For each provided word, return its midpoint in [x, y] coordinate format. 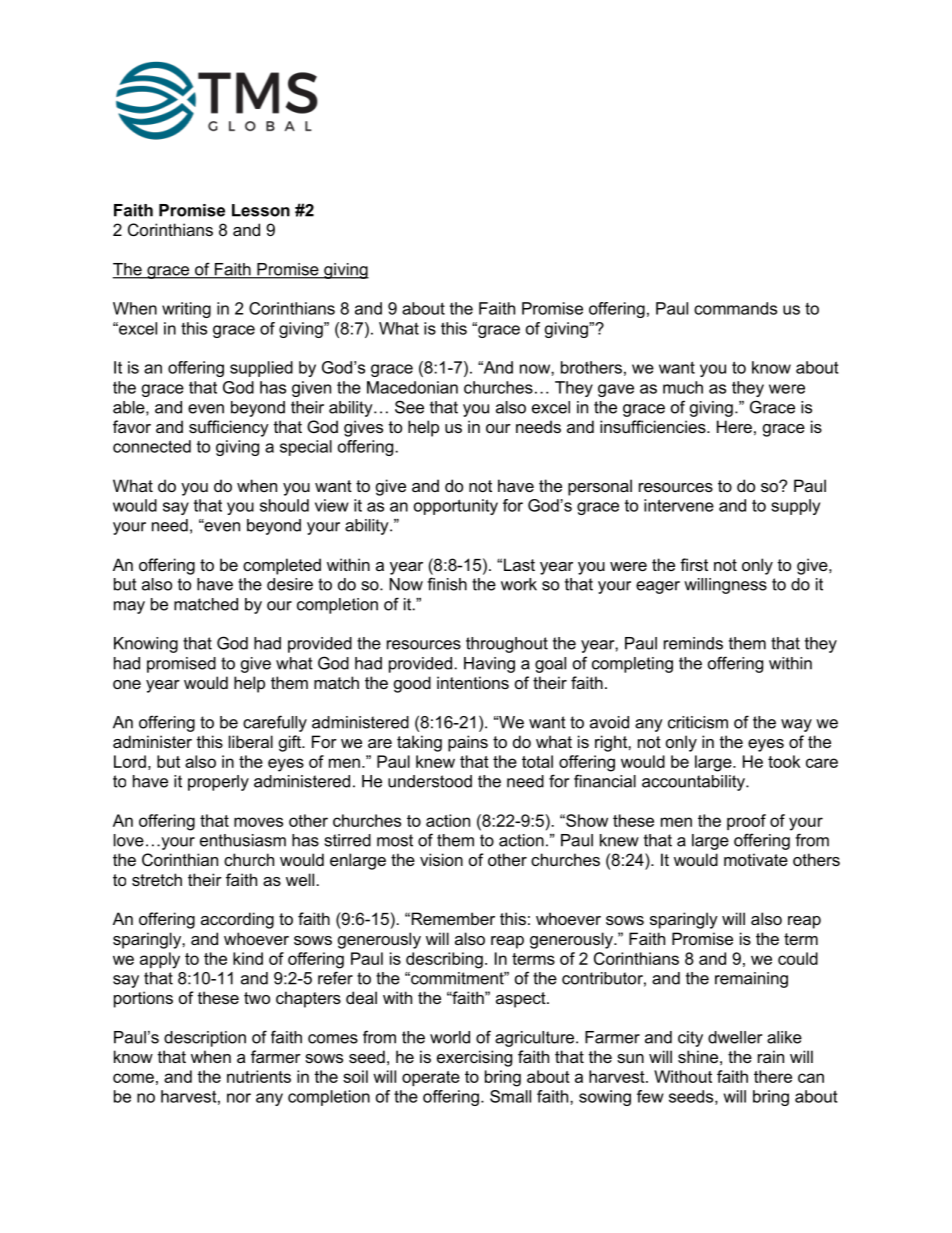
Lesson [261, 210]
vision [441, 859]
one [127, 684]
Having [489, 665]
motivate [756, 859]
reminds [693, 643]
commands [735, 308]
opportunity [456, 507]
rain [771, 1056]
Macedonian [412, 387]
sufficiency [229, 428]
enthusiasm [243, 840]
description [205, 1039]
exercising [474, 1058]
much [683, 387]
